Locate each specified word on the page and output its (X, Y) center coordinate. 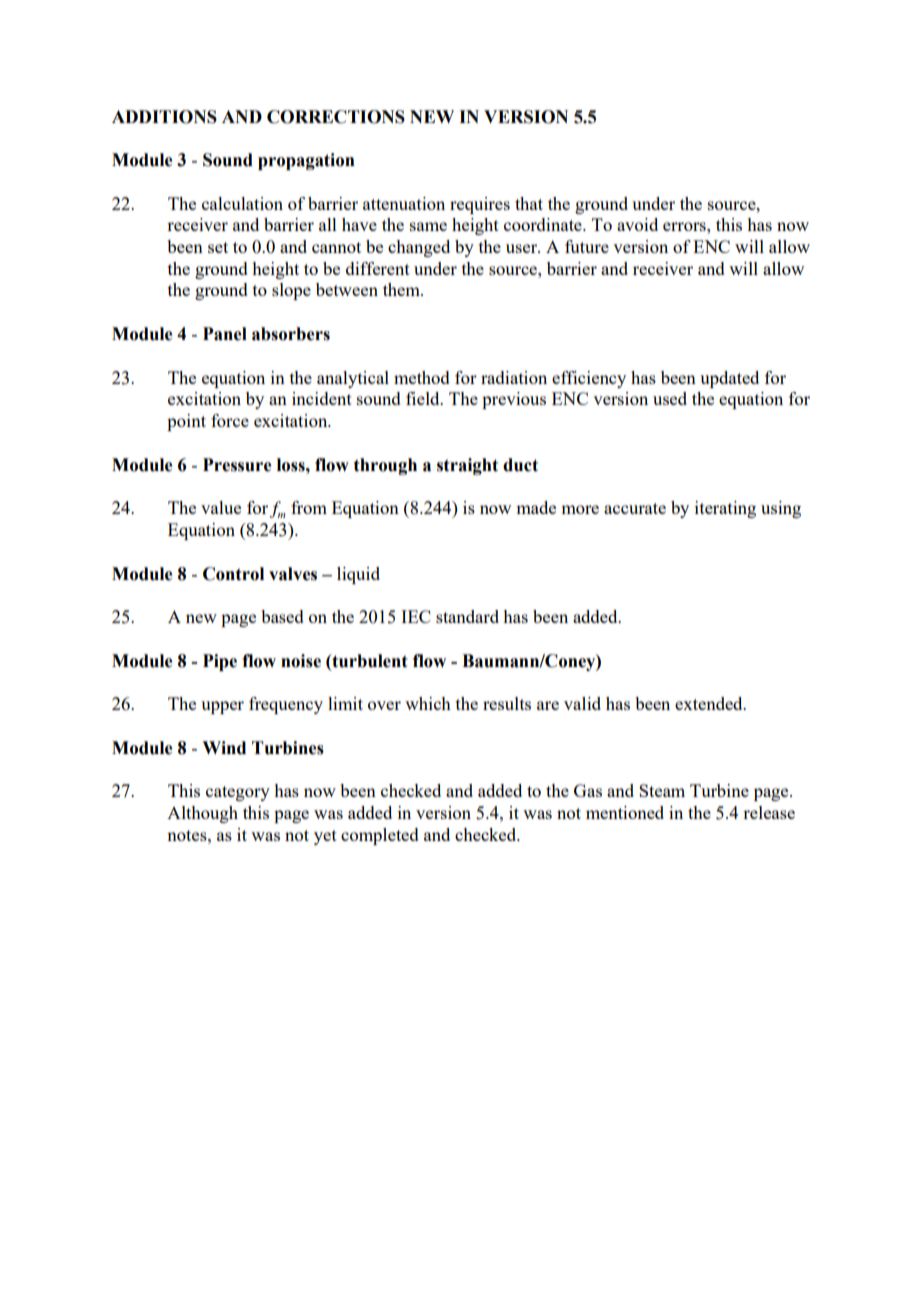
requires (480, 205)
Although (202, 814)
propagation (306, 161)
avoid (637, 224)
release (769, 812)
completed (380, 836)
